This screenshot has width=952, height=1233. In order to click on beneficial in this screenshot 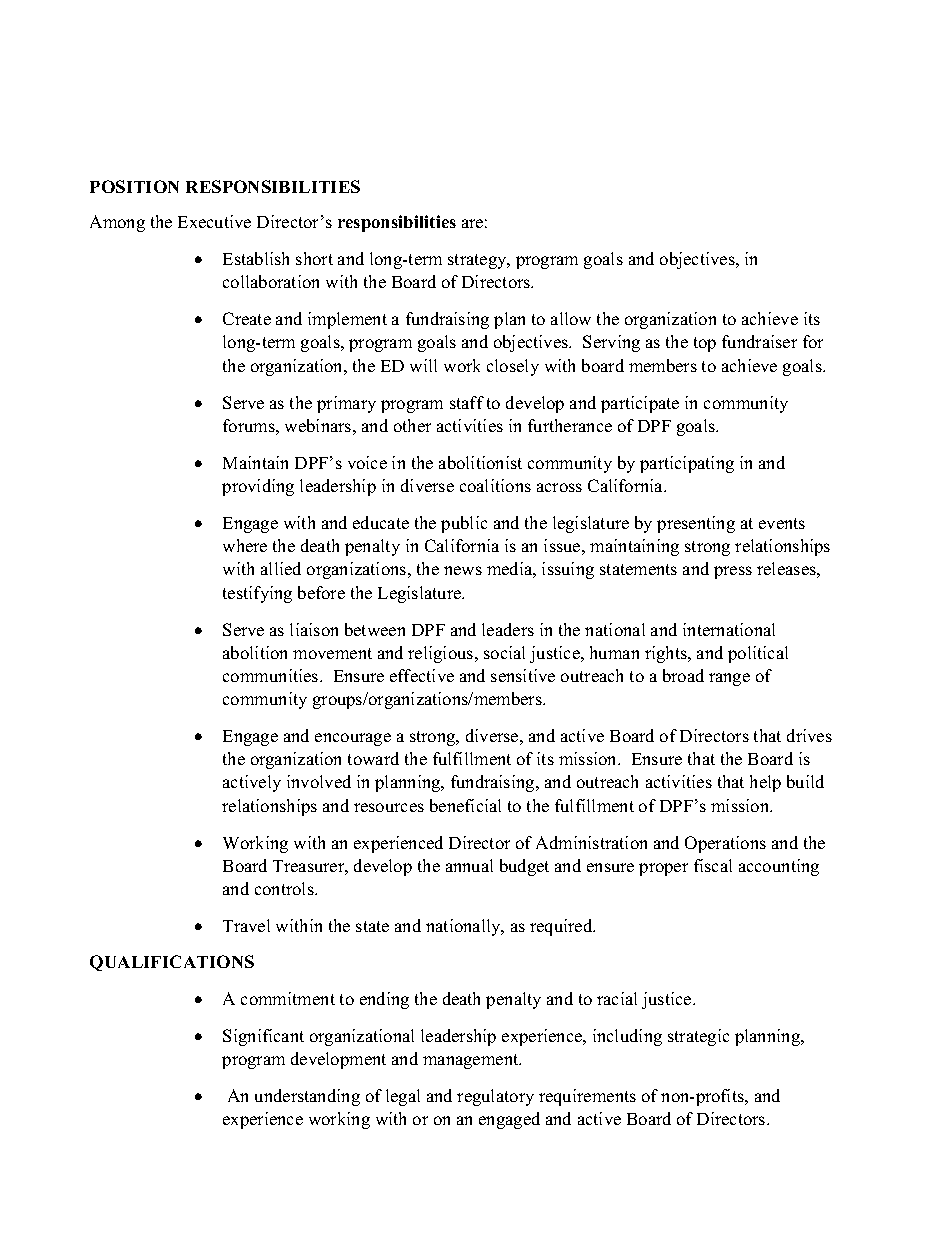, I will do `click(465, 805)`.
